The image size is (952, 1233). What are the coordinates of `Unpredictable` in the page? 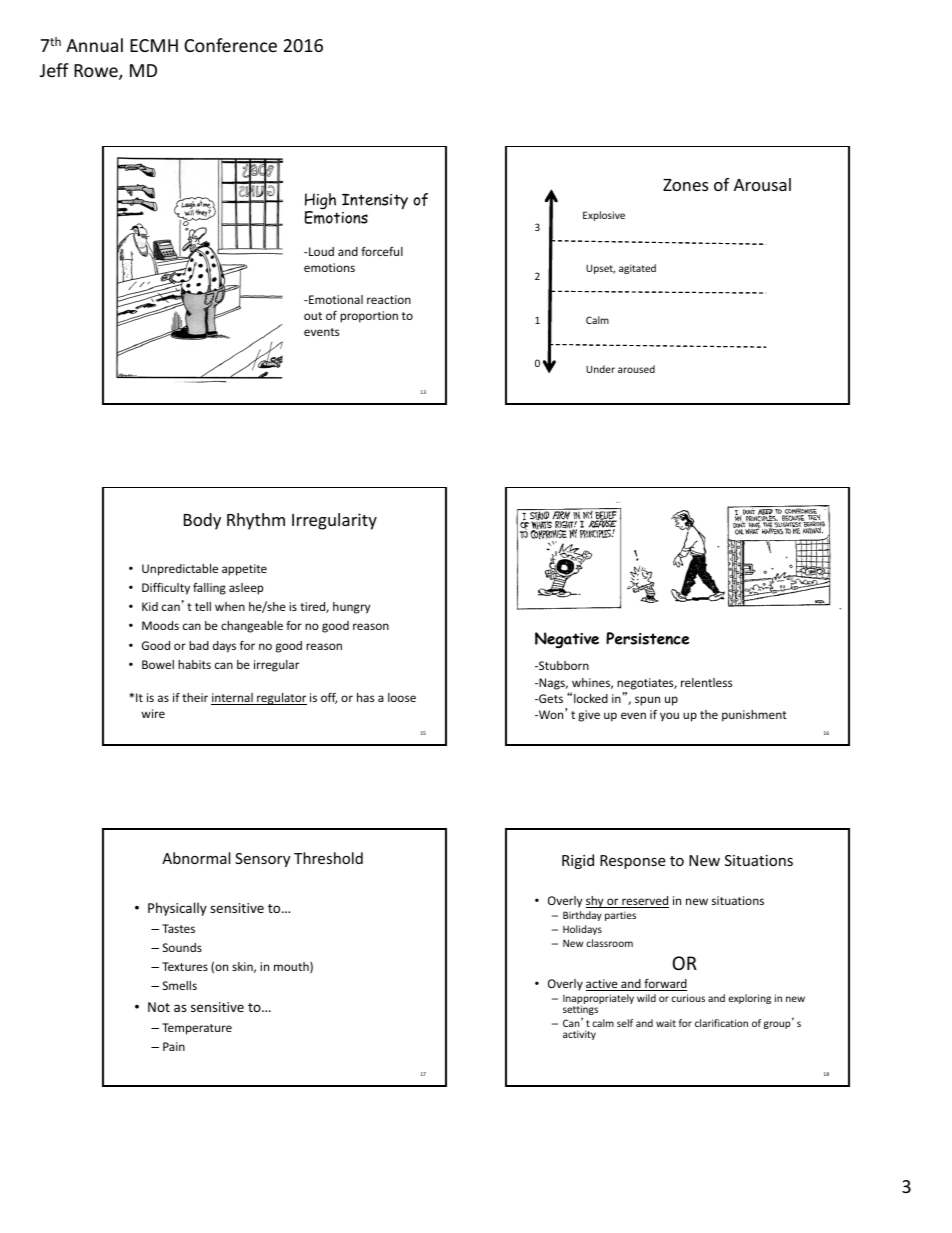 It's located at (180, 570).
